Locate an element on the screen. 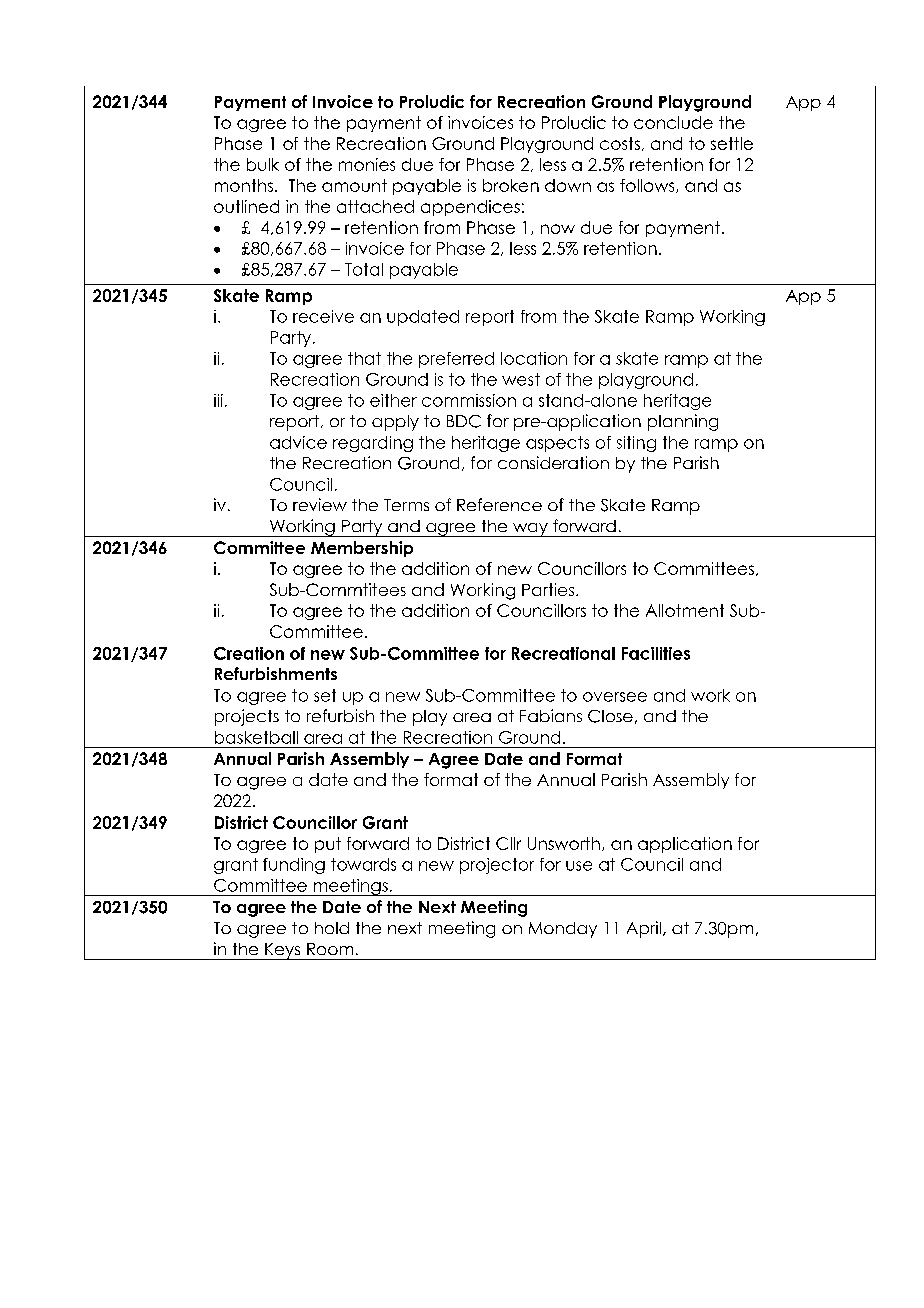 This screenshot has width=924, height=1308. Monday is located at coordinates (563, 930).
